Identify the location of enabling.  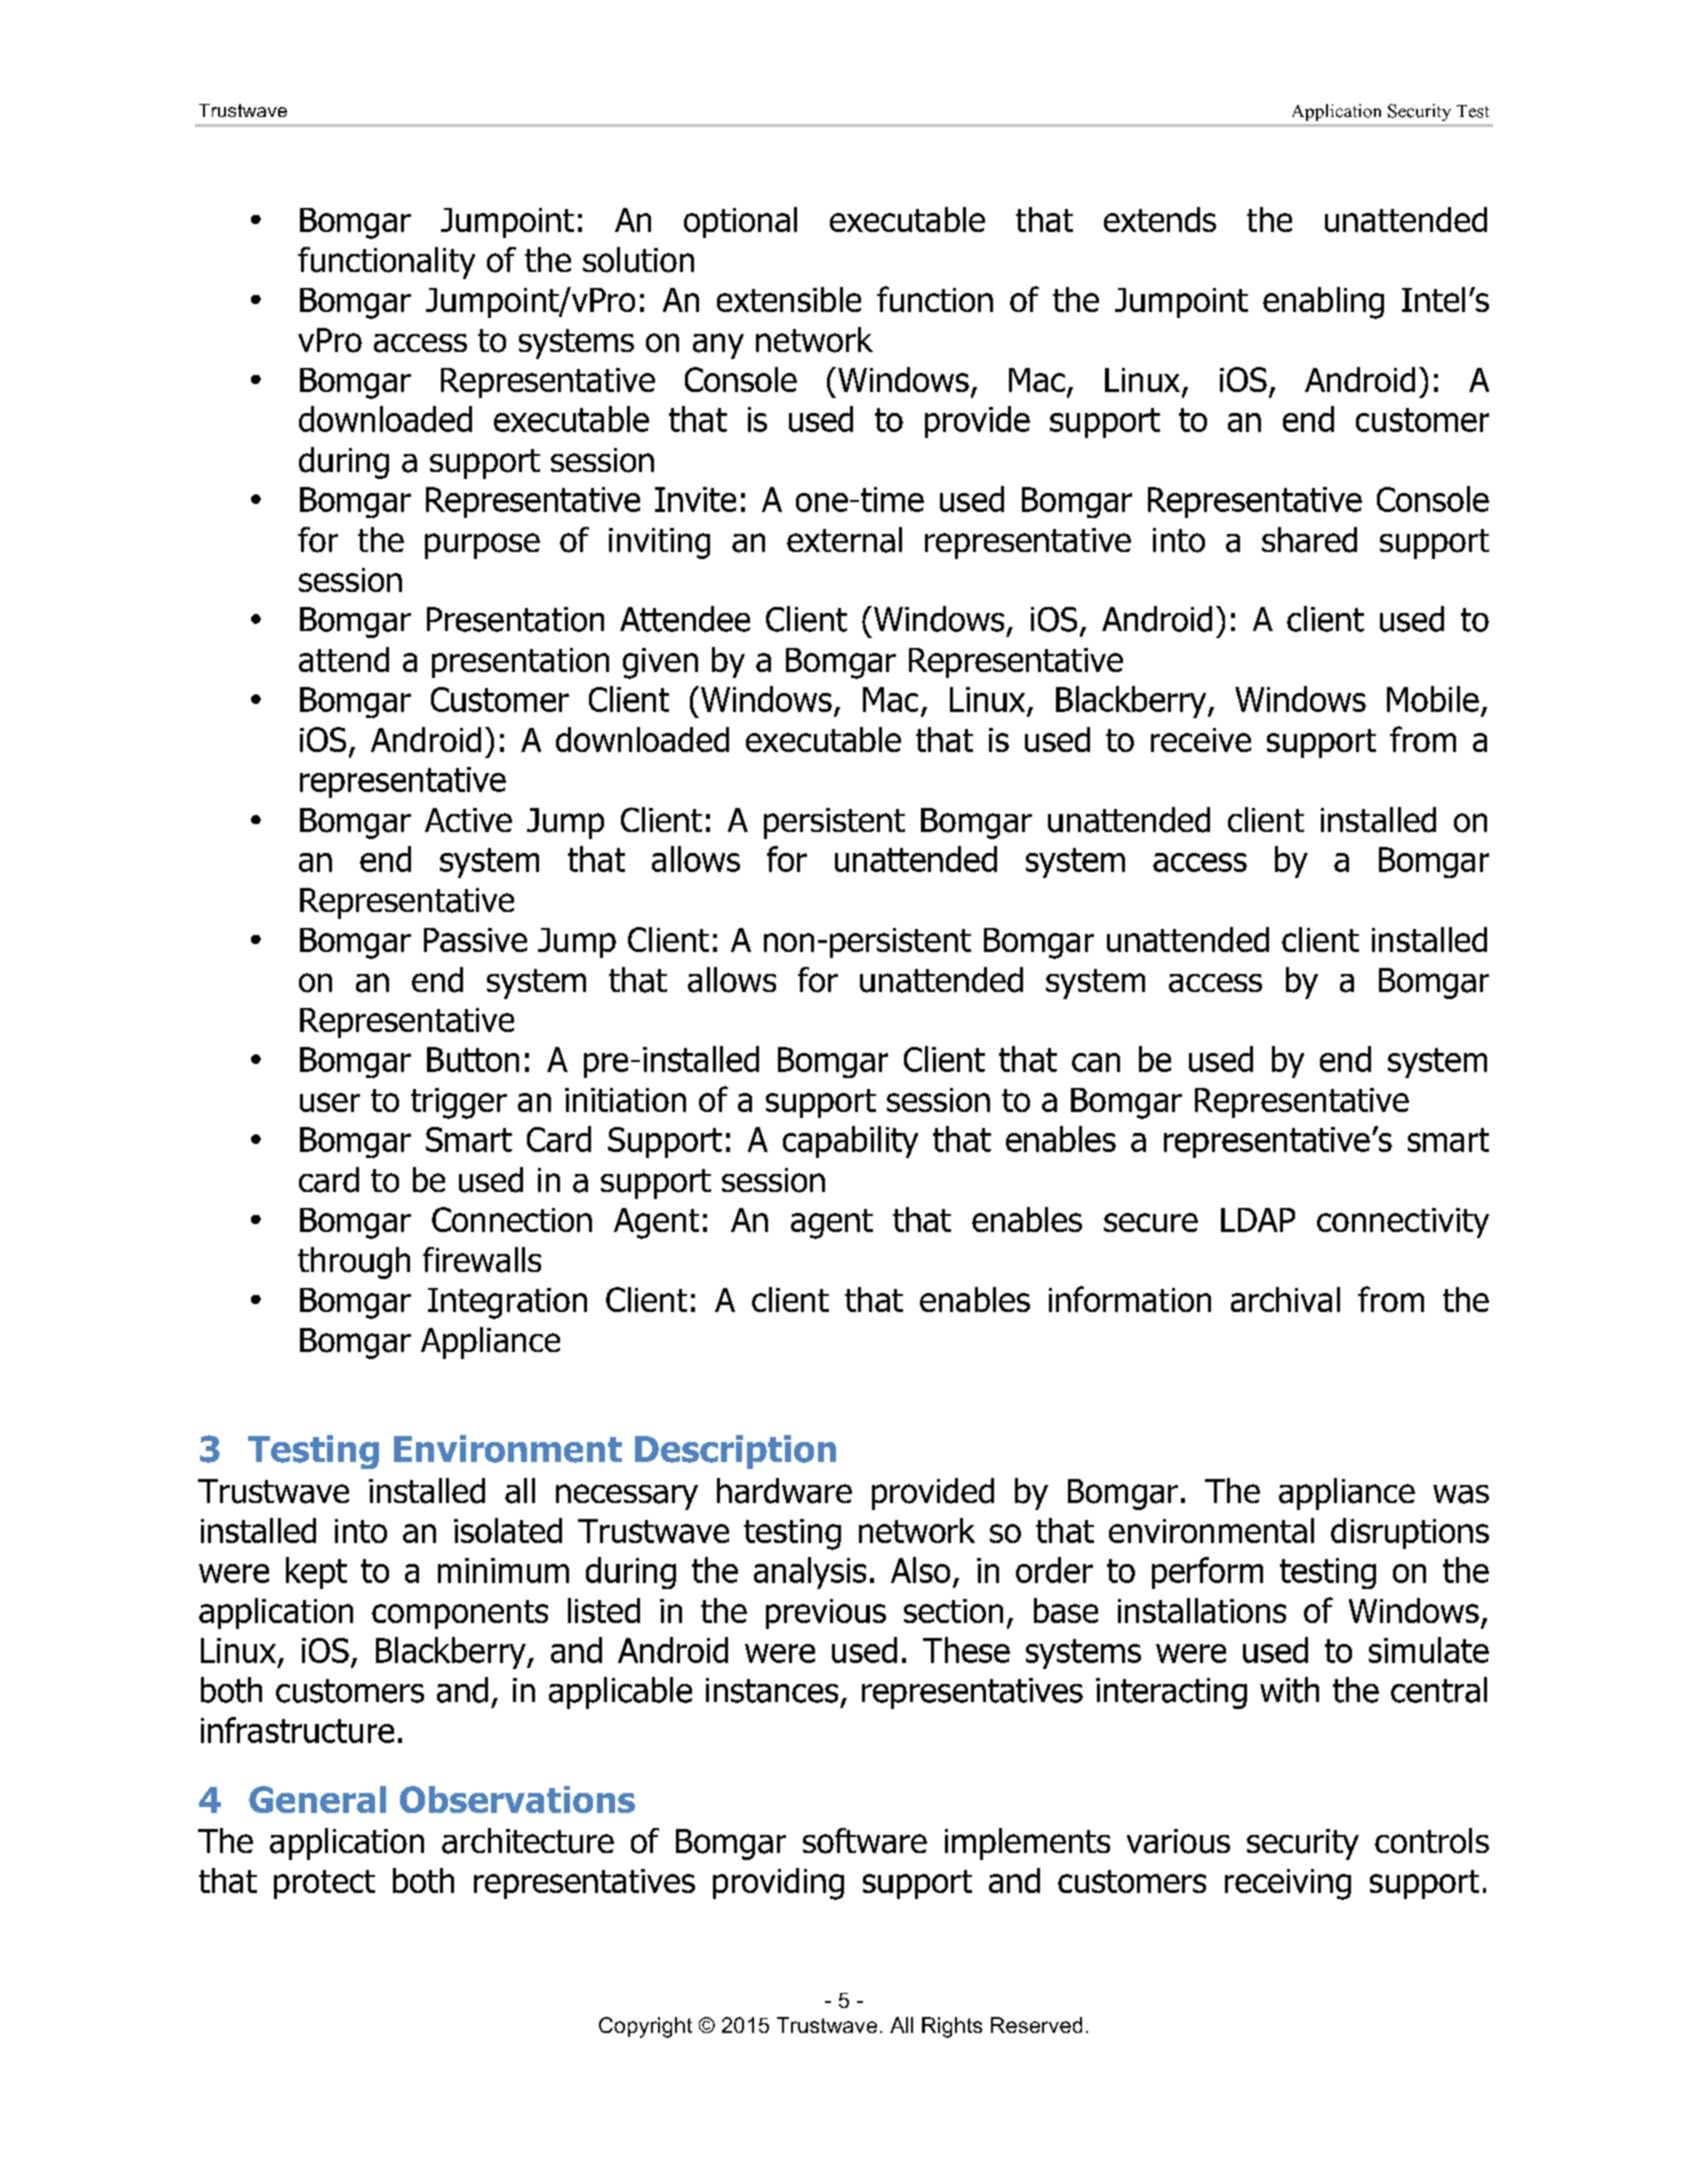
(1323, 303).
